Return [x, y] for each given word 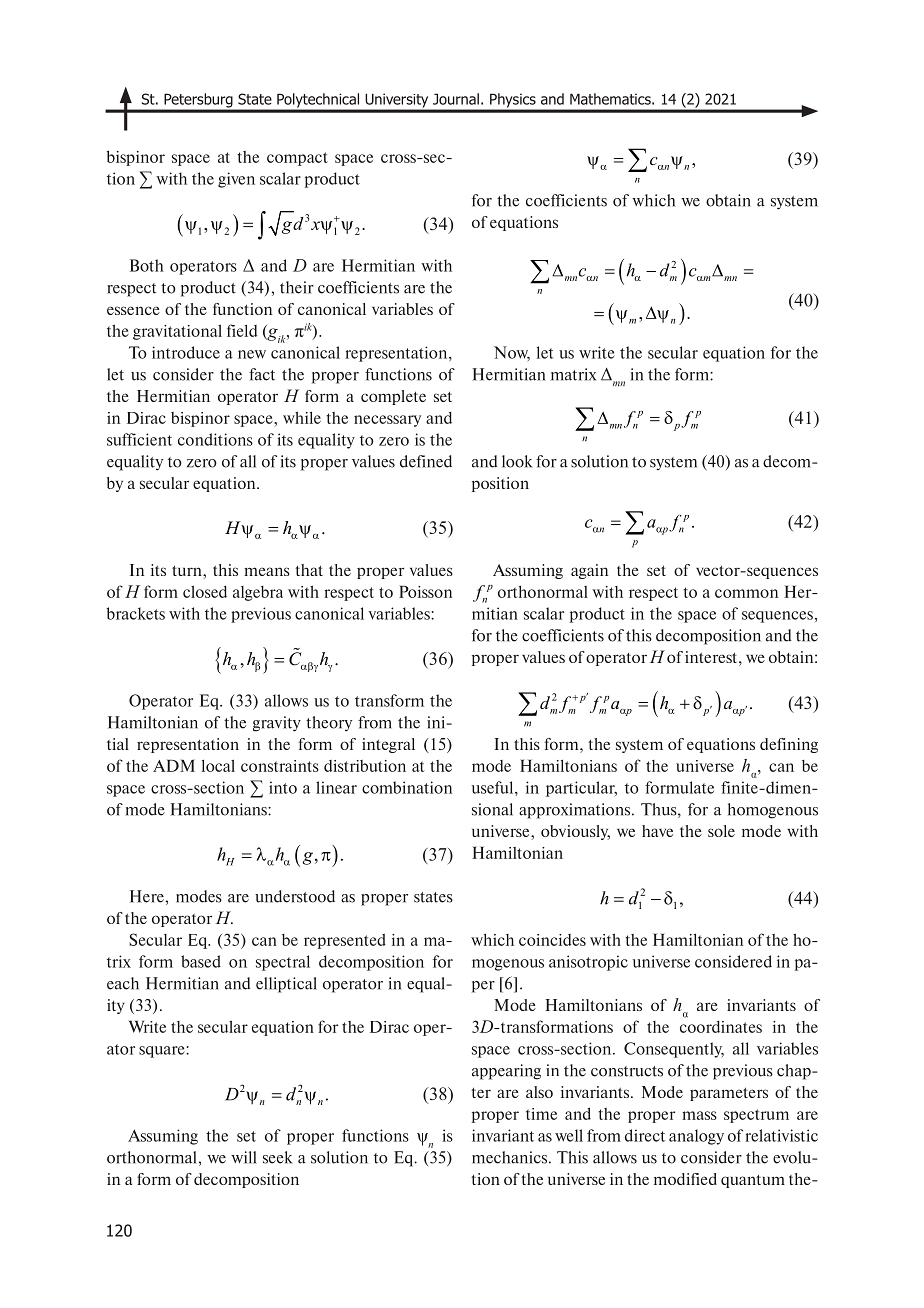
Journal [456, 99]
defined [426, 461]
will [244, 1157]
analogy [696, 1137]
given [236, 180]
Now [512, 353]
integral [388, 745]
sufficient [139, 439]
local [218, 765]
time [541, 1114]
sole [721, 831]
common [746, 593]
